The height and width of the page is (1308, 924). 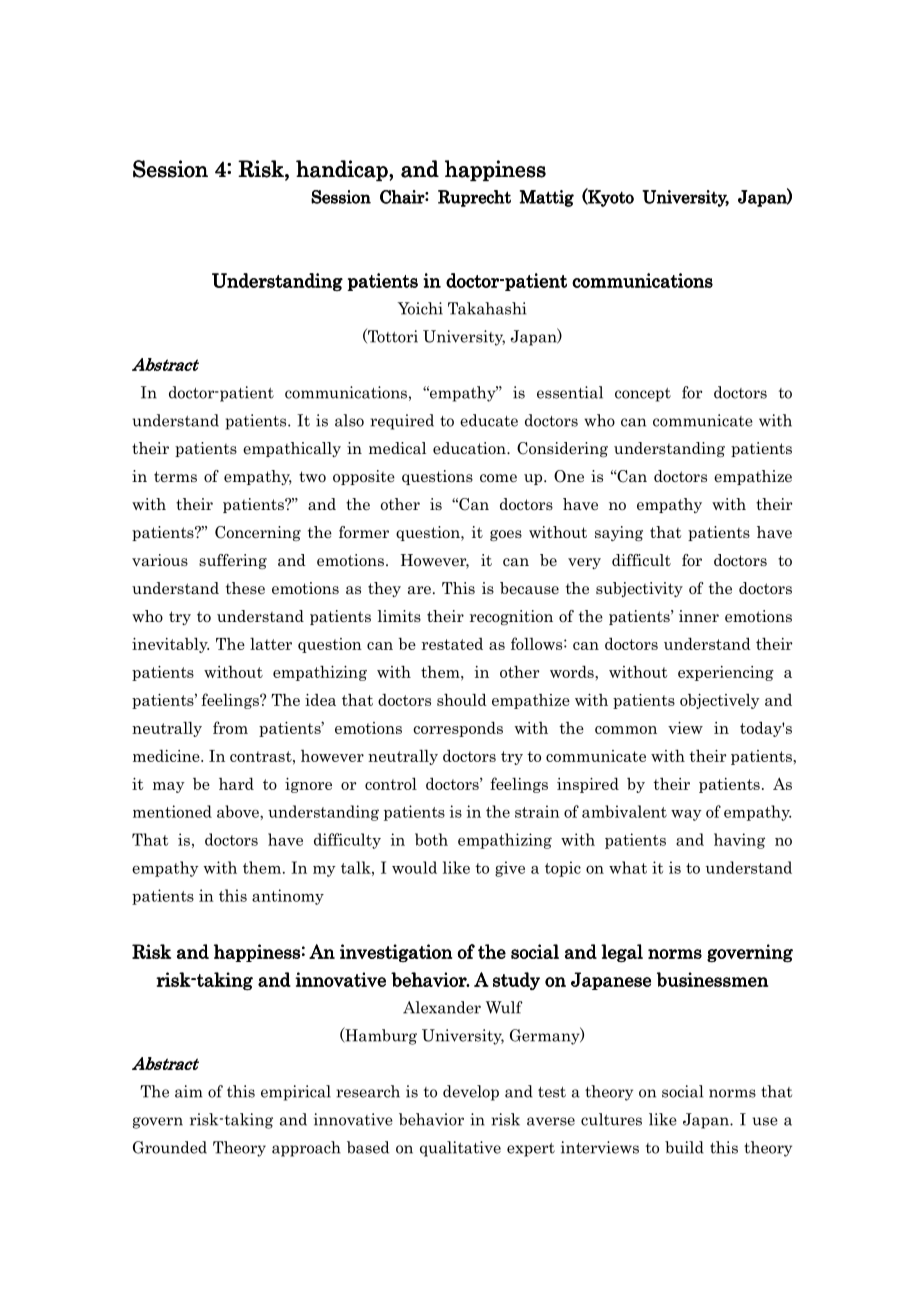 I want to click on subjectivity, so click(x=639, y=589).
